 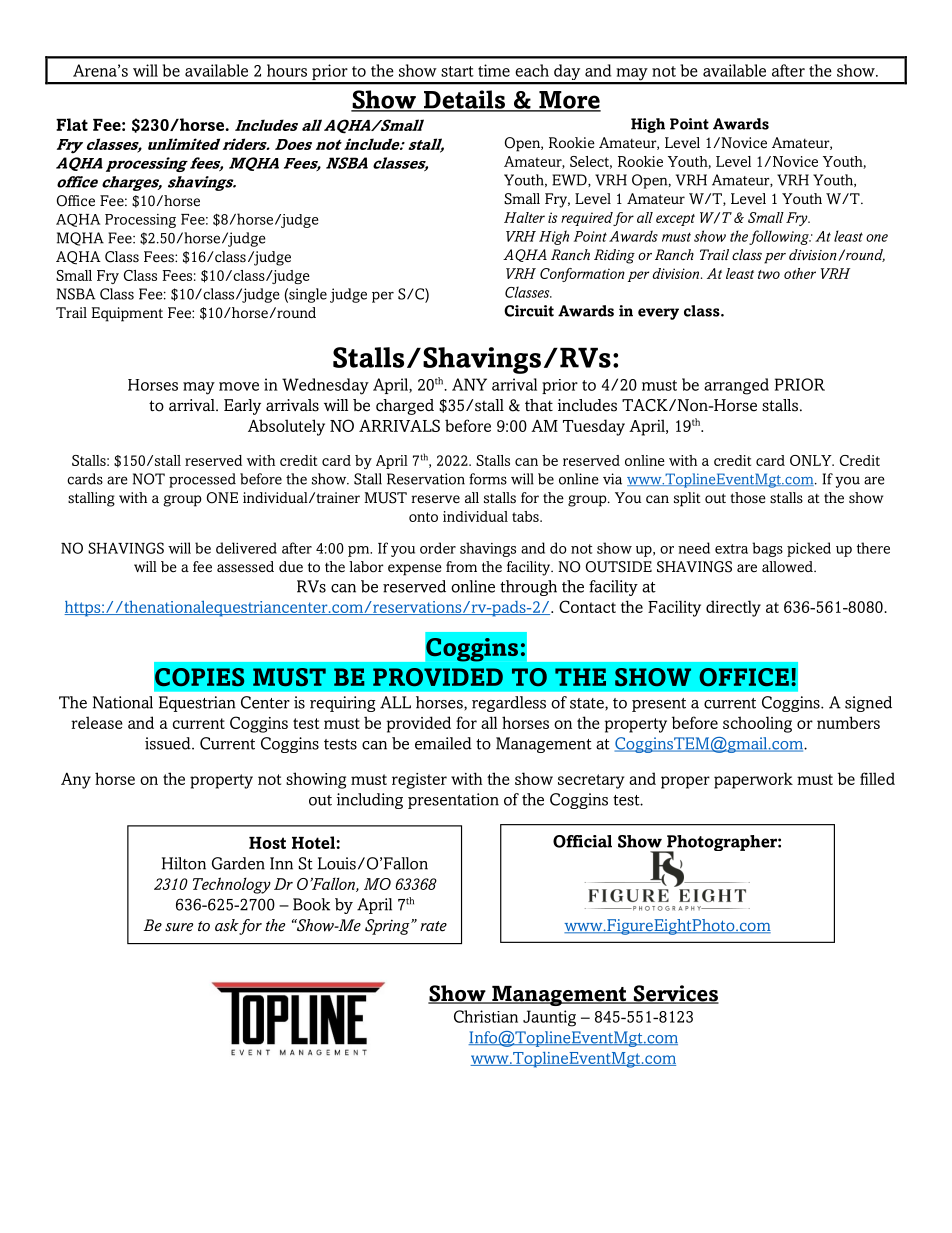 What do you see at coordinates (179, 927) in the page?
I see `sure` at bounding box center [179, 927].
